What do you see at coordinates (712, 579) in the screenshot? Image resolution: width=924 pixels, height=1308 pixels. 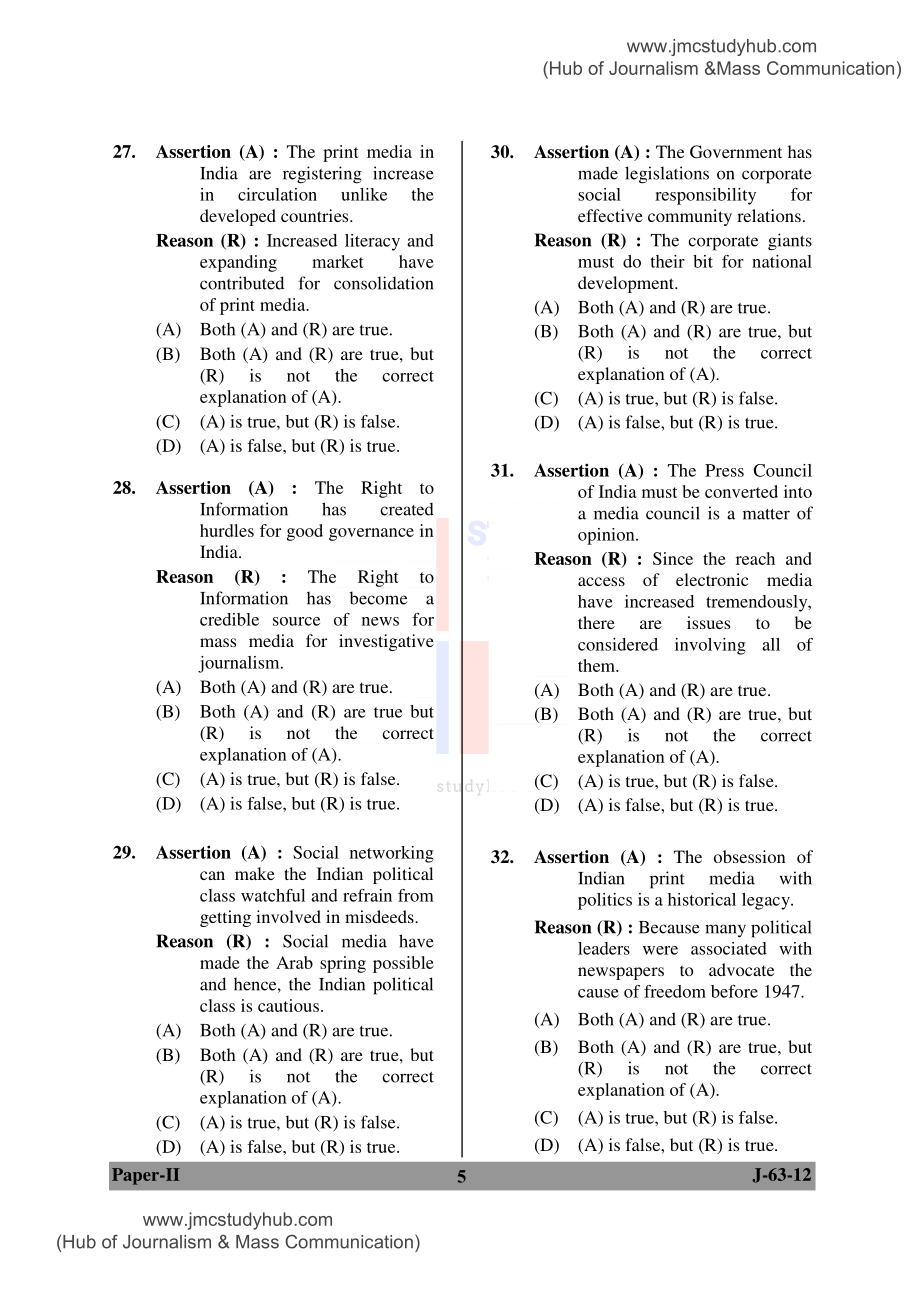 I see `electronic` at bounding box center [712, 579].
